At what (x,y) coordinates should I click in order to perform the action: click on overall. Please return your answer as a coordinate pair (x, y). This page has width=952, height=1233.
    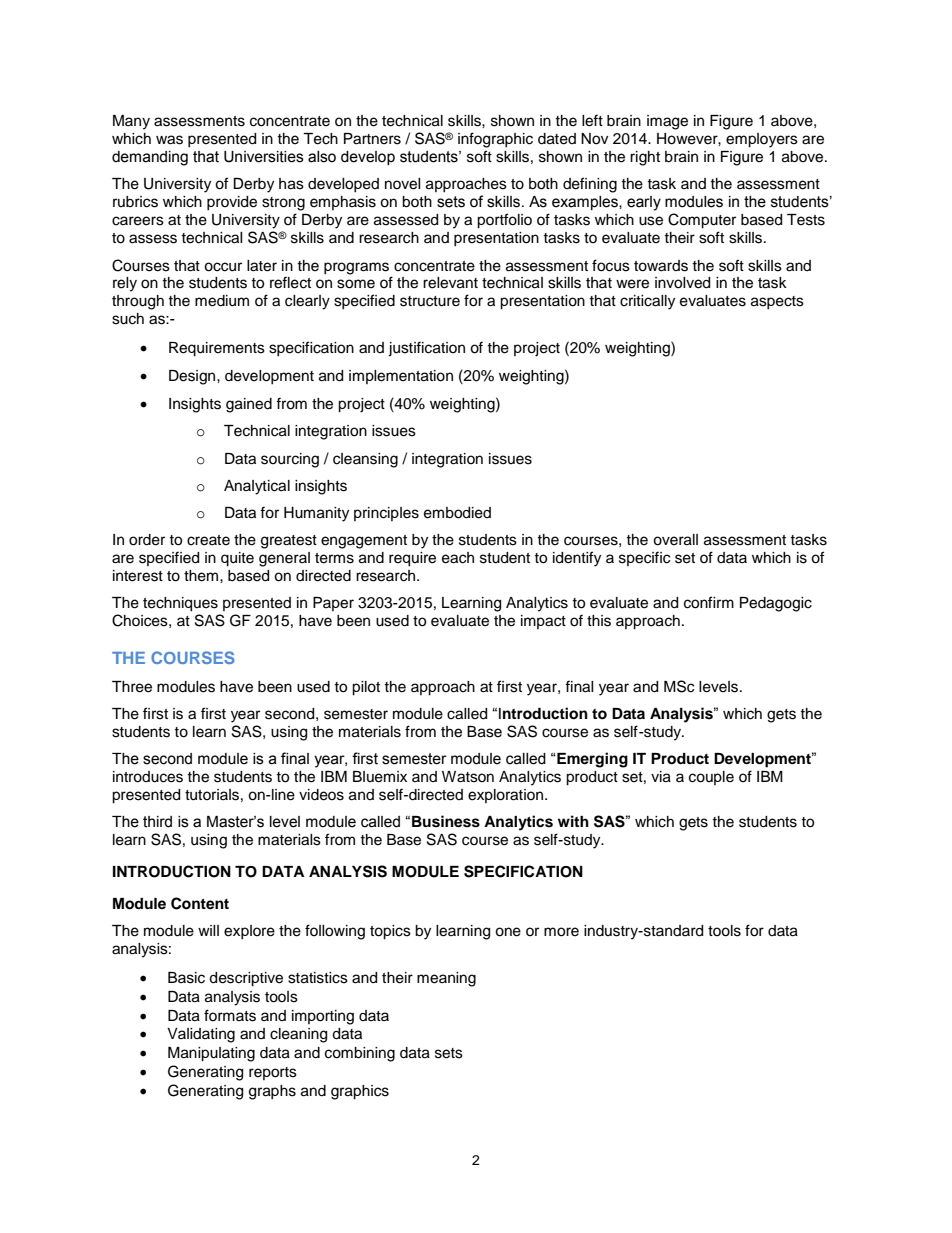
    Looking at the image, I should click on (675, 540).
